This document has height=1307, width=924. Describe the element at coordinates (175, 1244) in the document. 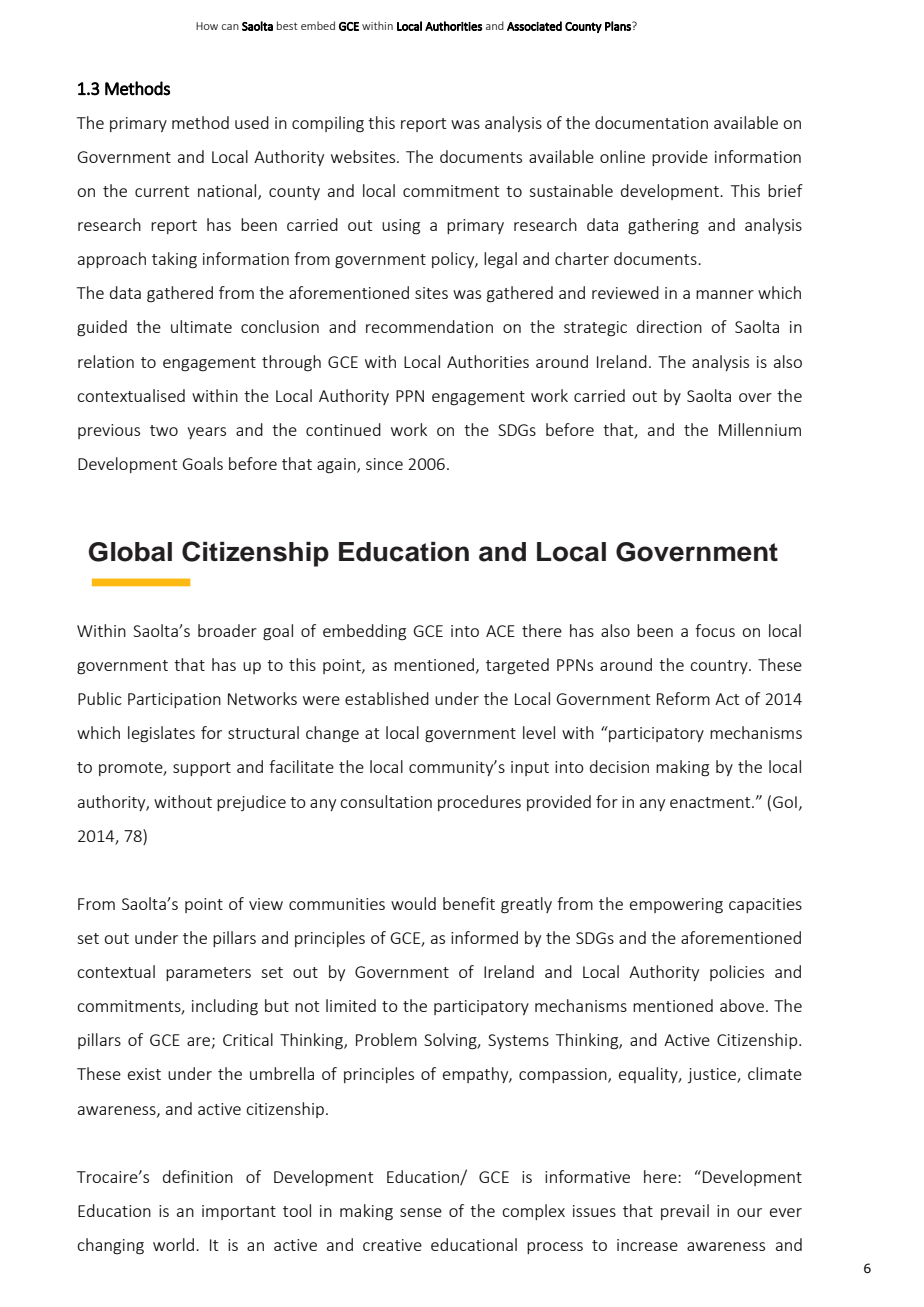

I see `world` at that location.
